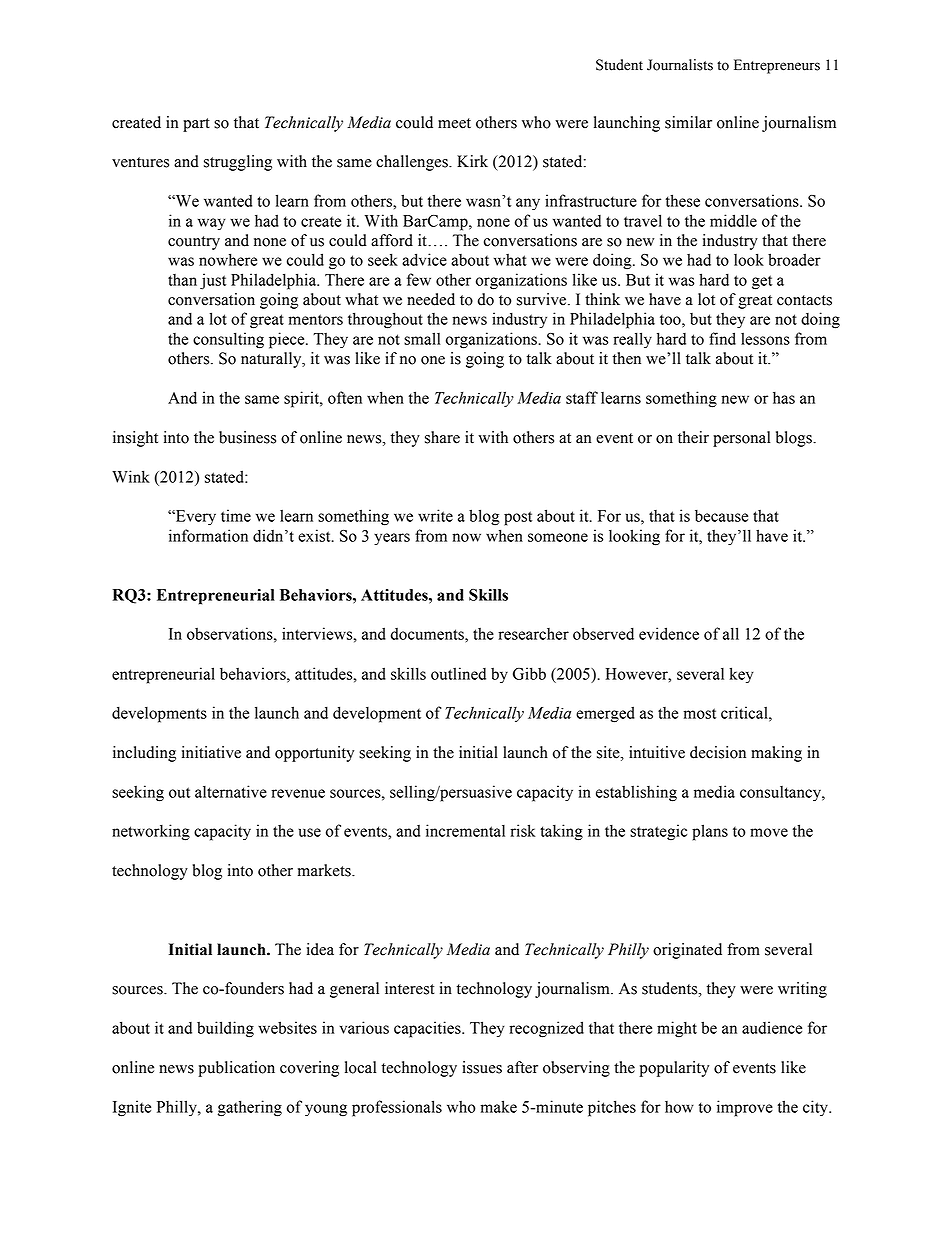 The image size is (952, 1233). I want to click on share, so click(442, 437).
